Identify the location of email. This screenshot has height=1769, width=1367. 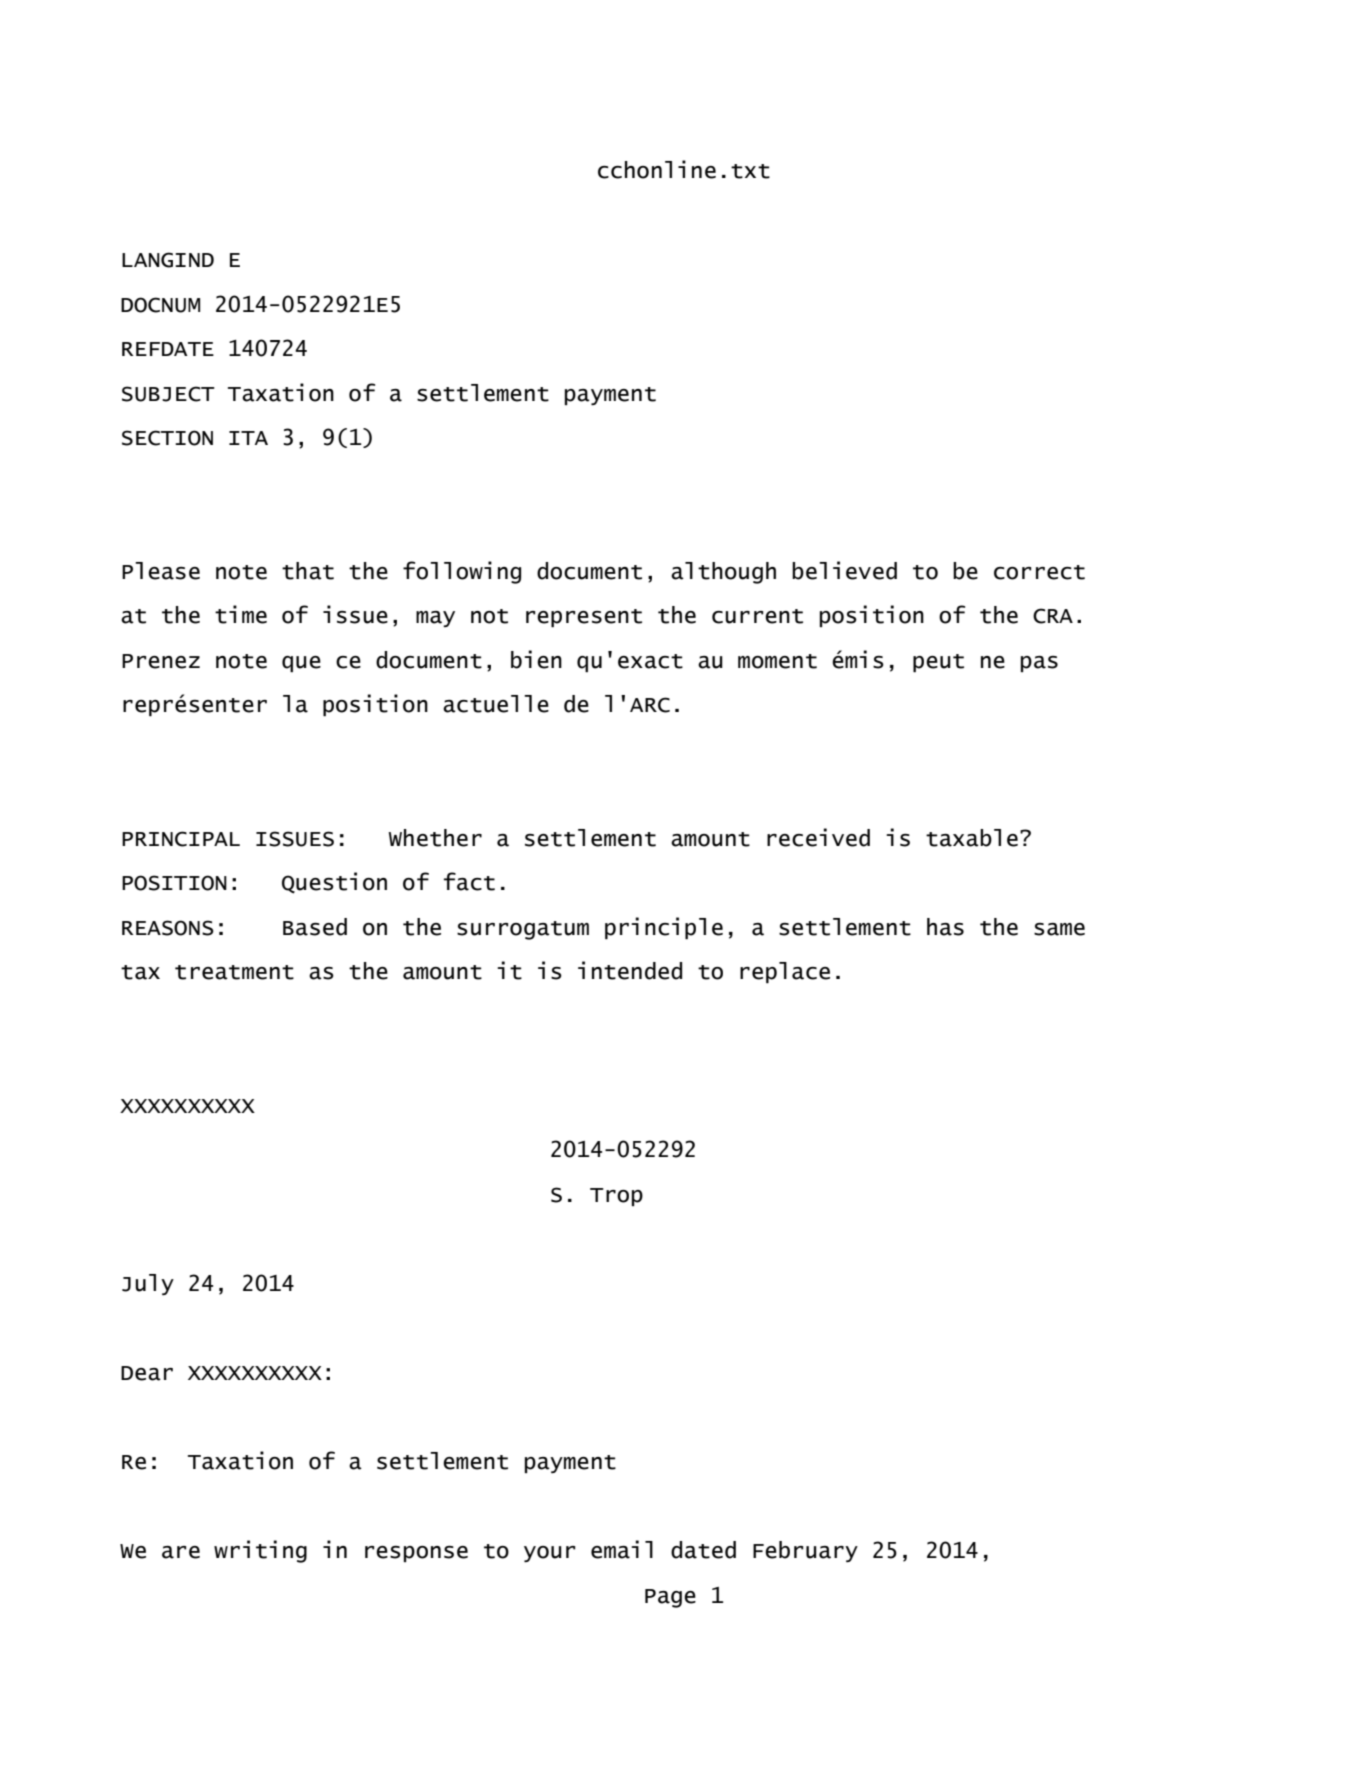
(622, 1549).
